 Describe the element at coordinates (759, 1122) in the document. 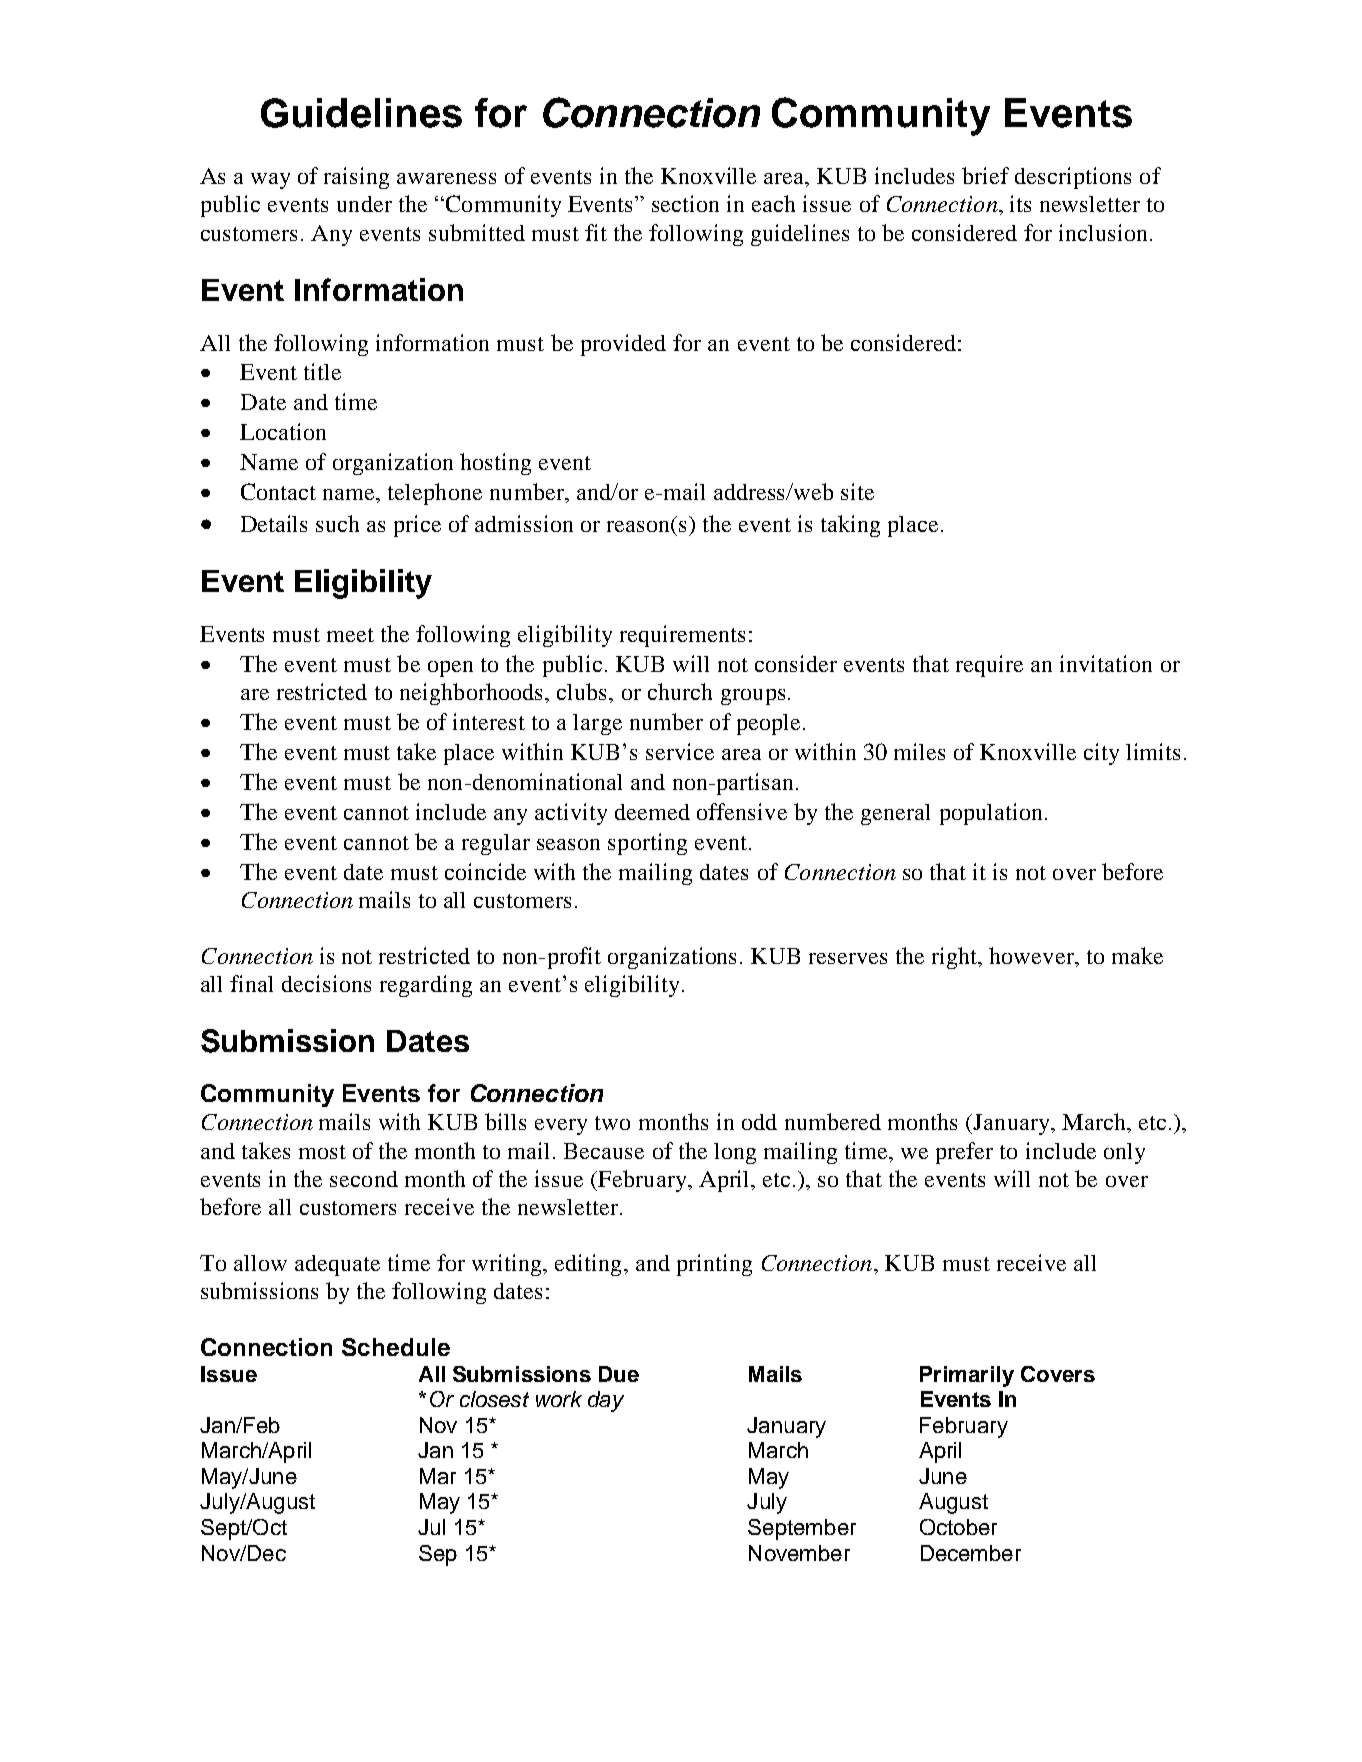

I see `odd` at that location.
